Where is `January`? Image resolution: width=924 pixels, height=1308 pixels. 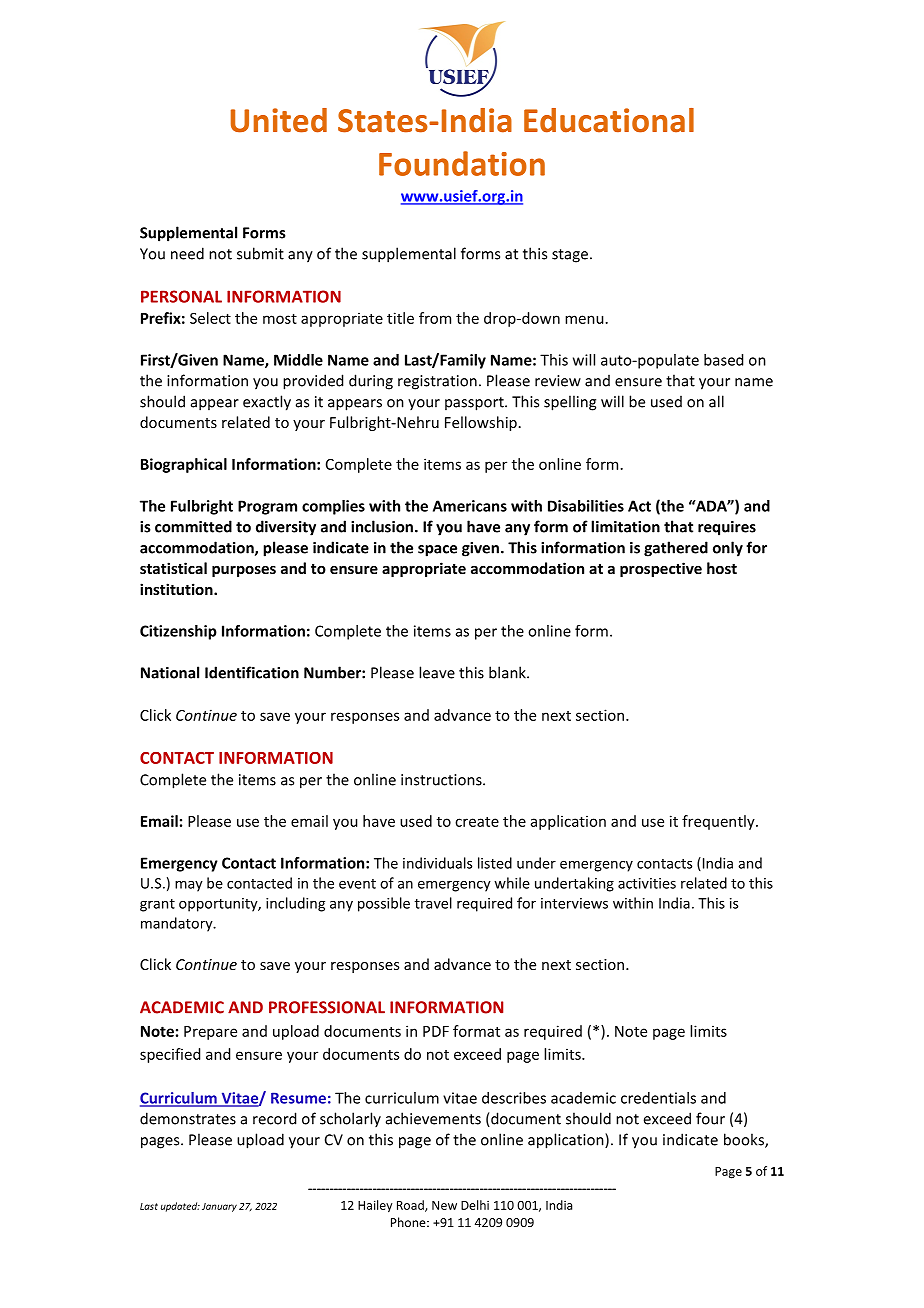 January is located at coordinates (219, 1207).
